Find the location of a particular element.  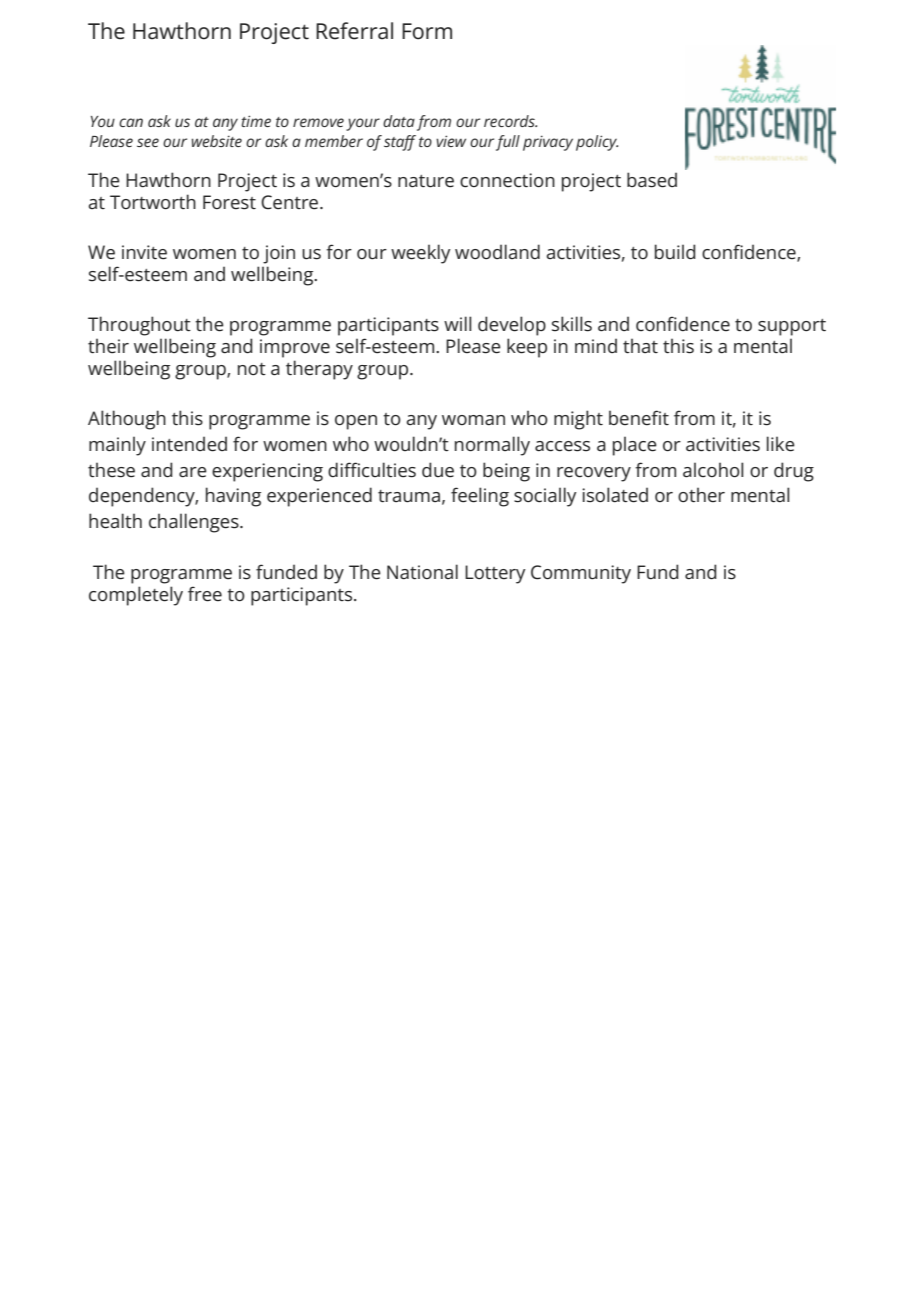

Community is located at coordinates (581, 574).
